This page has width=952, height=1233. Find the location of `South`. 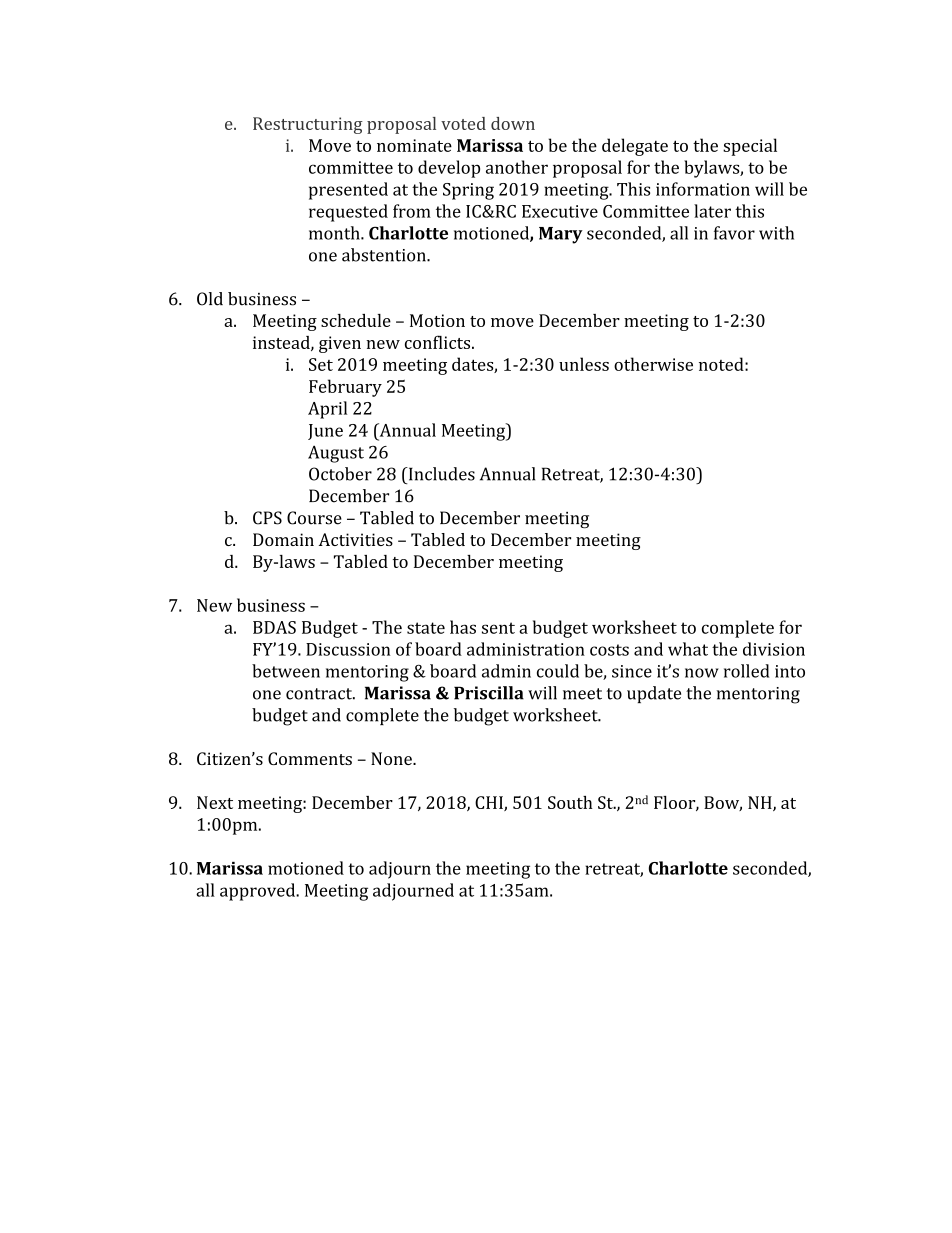

South is located at coordinates (570, 802).
